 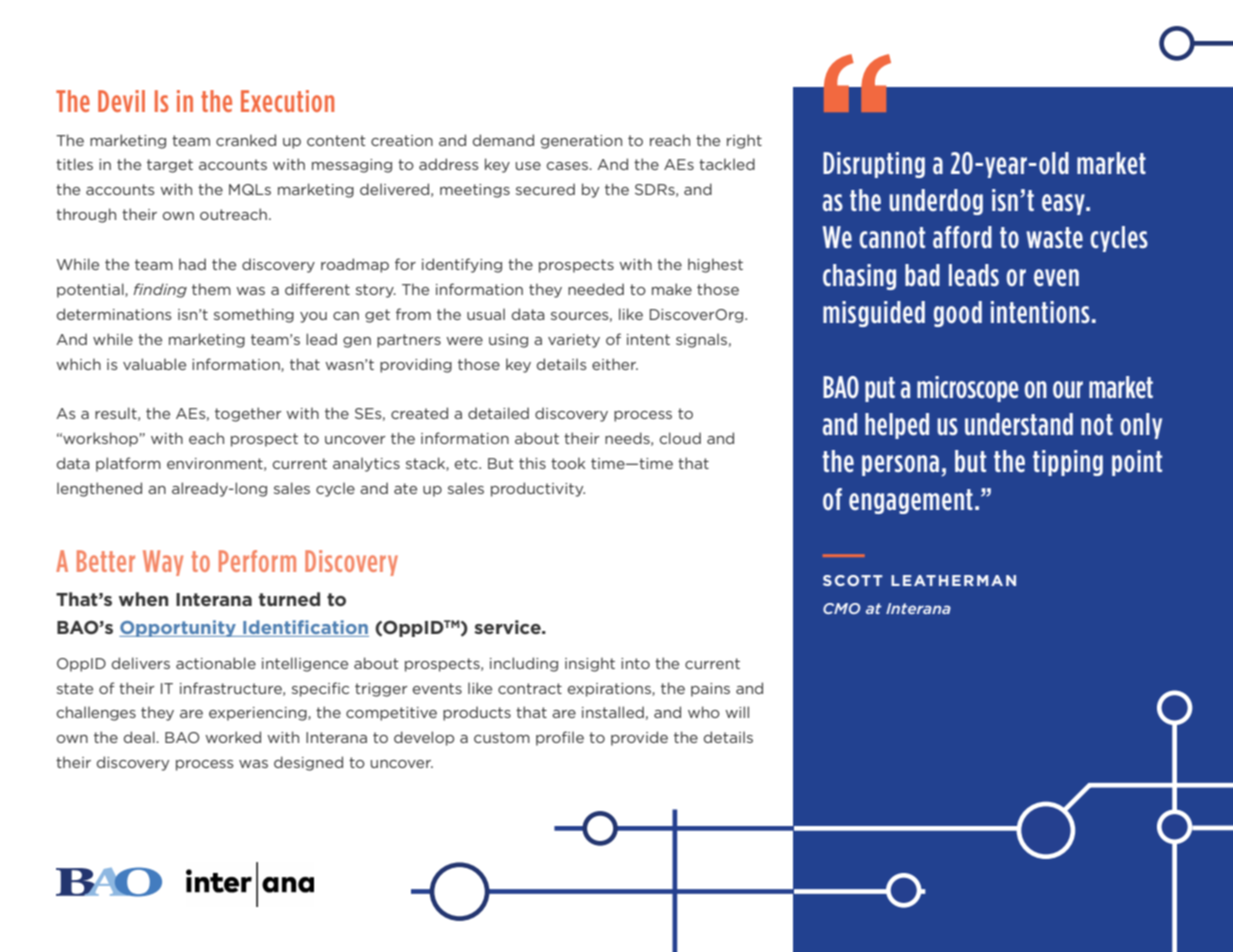 I want to click on waste, so click(x=1054, y=237).
